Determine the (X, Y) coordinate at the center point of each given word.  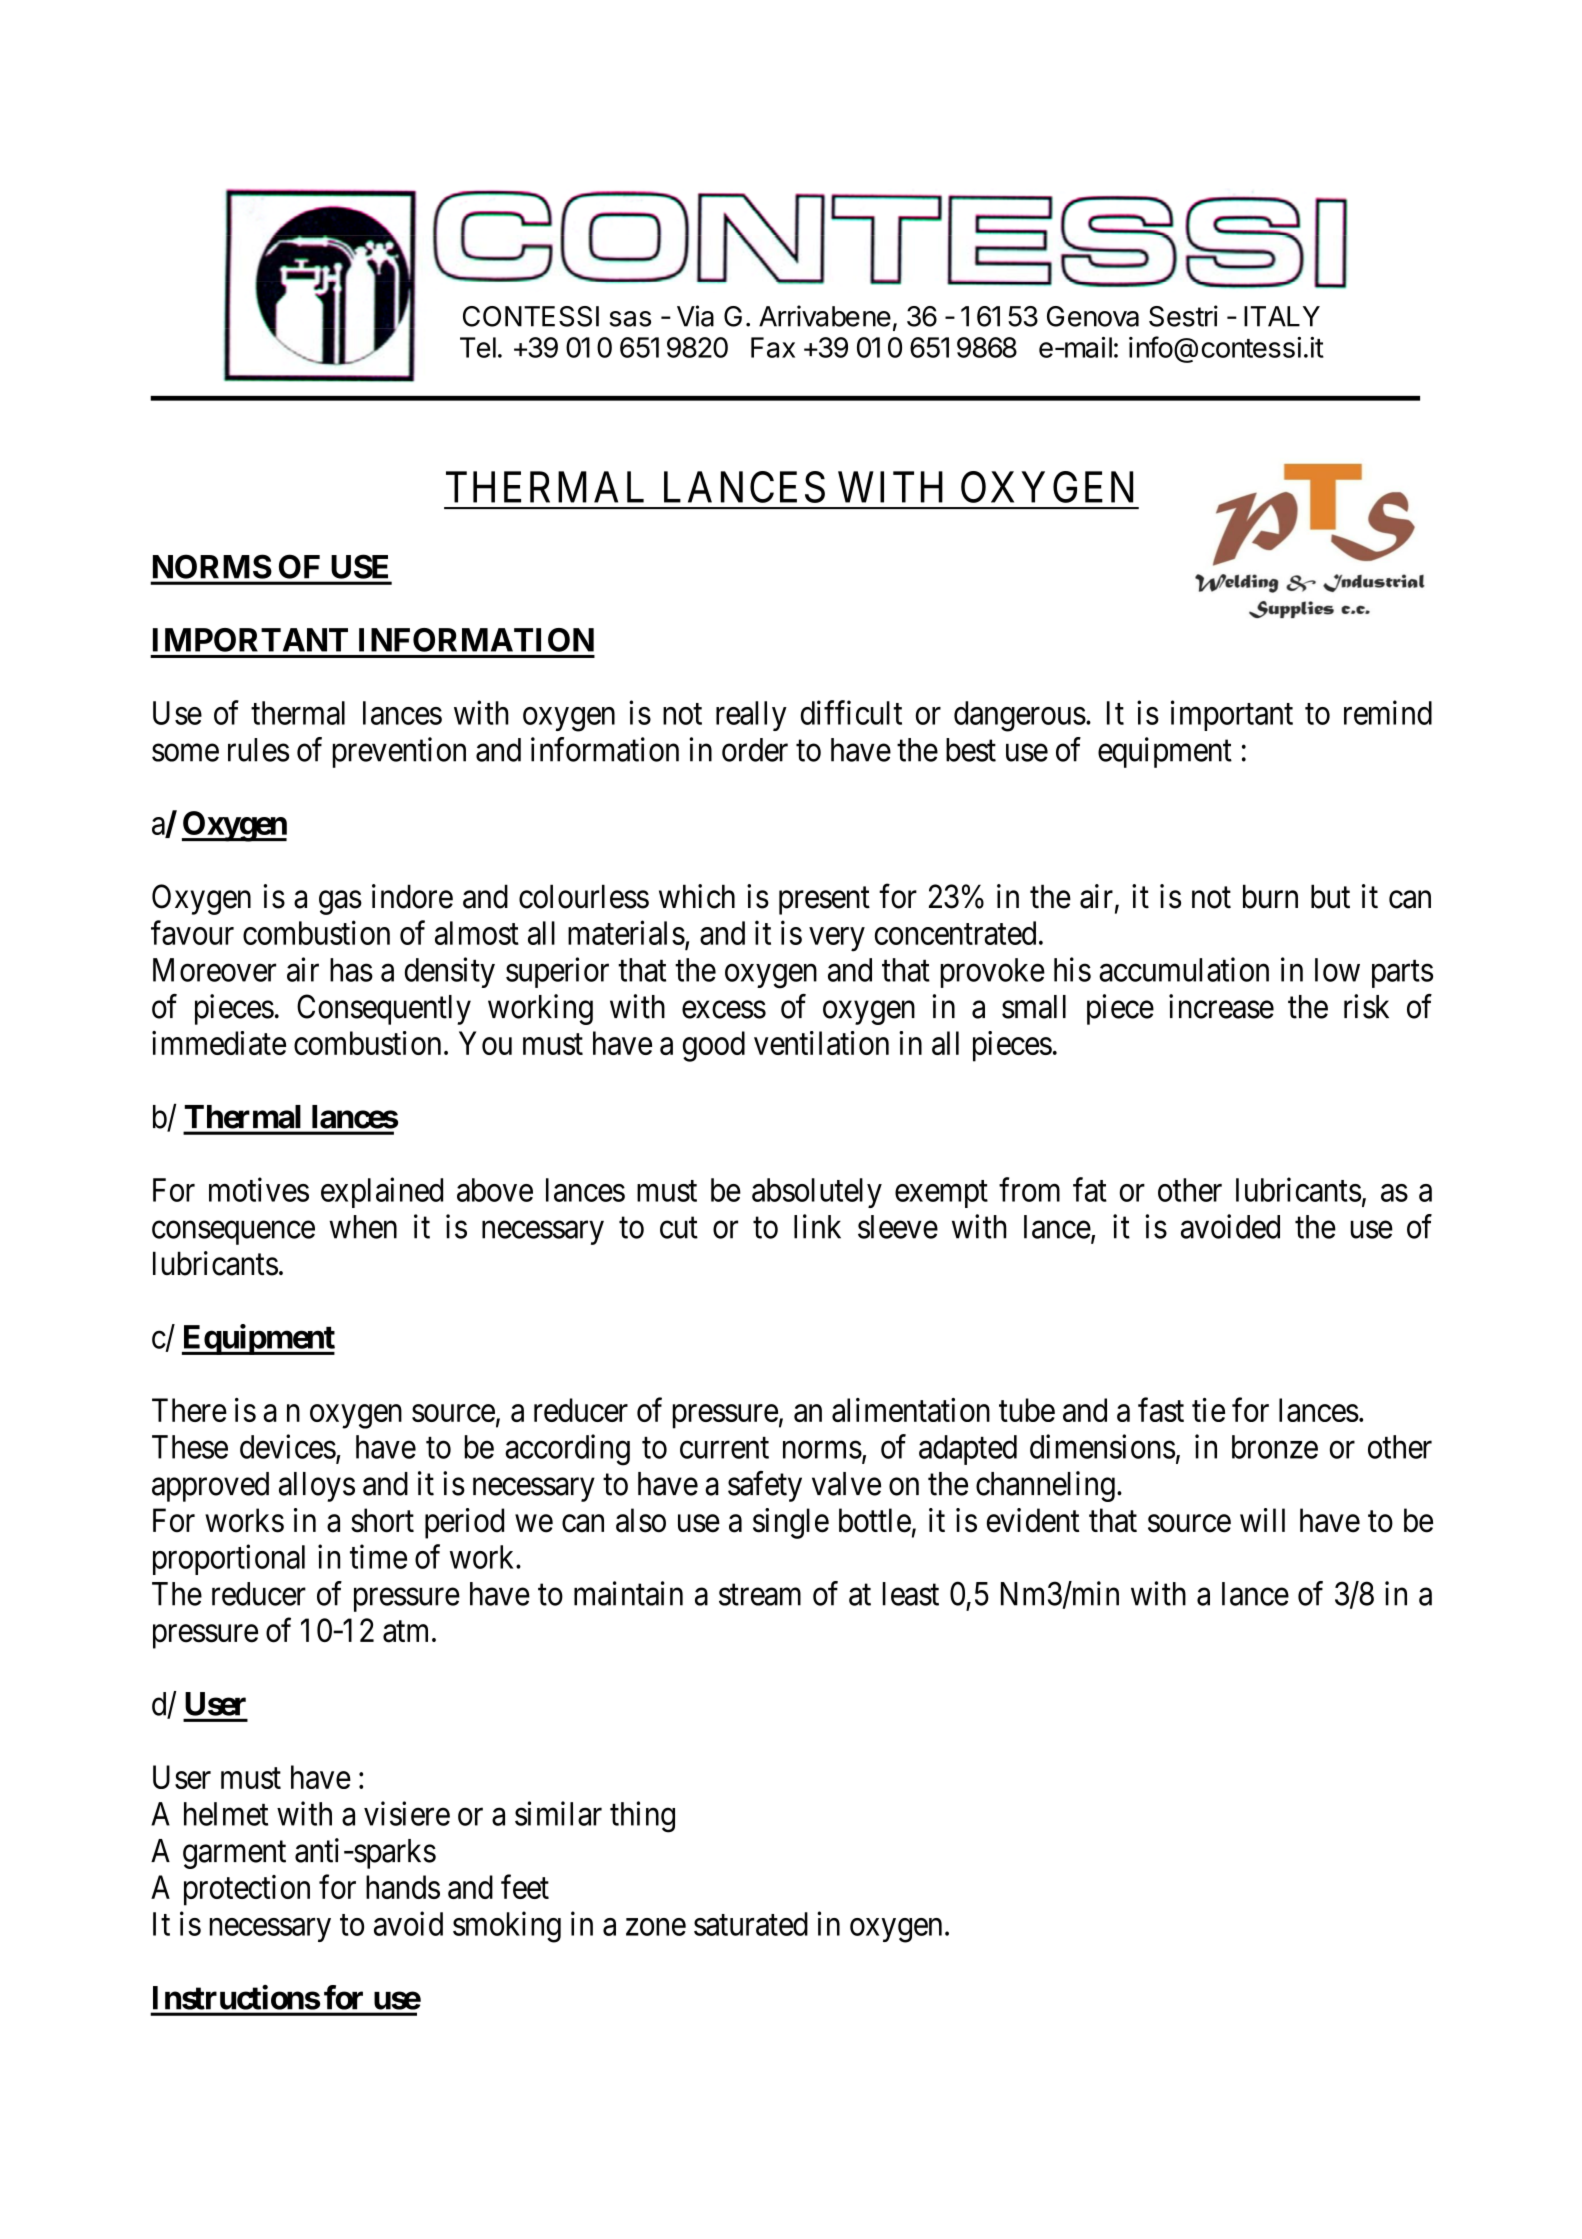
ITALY (1282, 316)
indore (412, 896)
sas (630, 319)
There (189, 1410)
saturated (751, 1924)
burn (1270, 896)
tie (1208, 1410)
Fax (773, 347)
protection (247, 1890)
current (724, 1448)
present (824, 901)
